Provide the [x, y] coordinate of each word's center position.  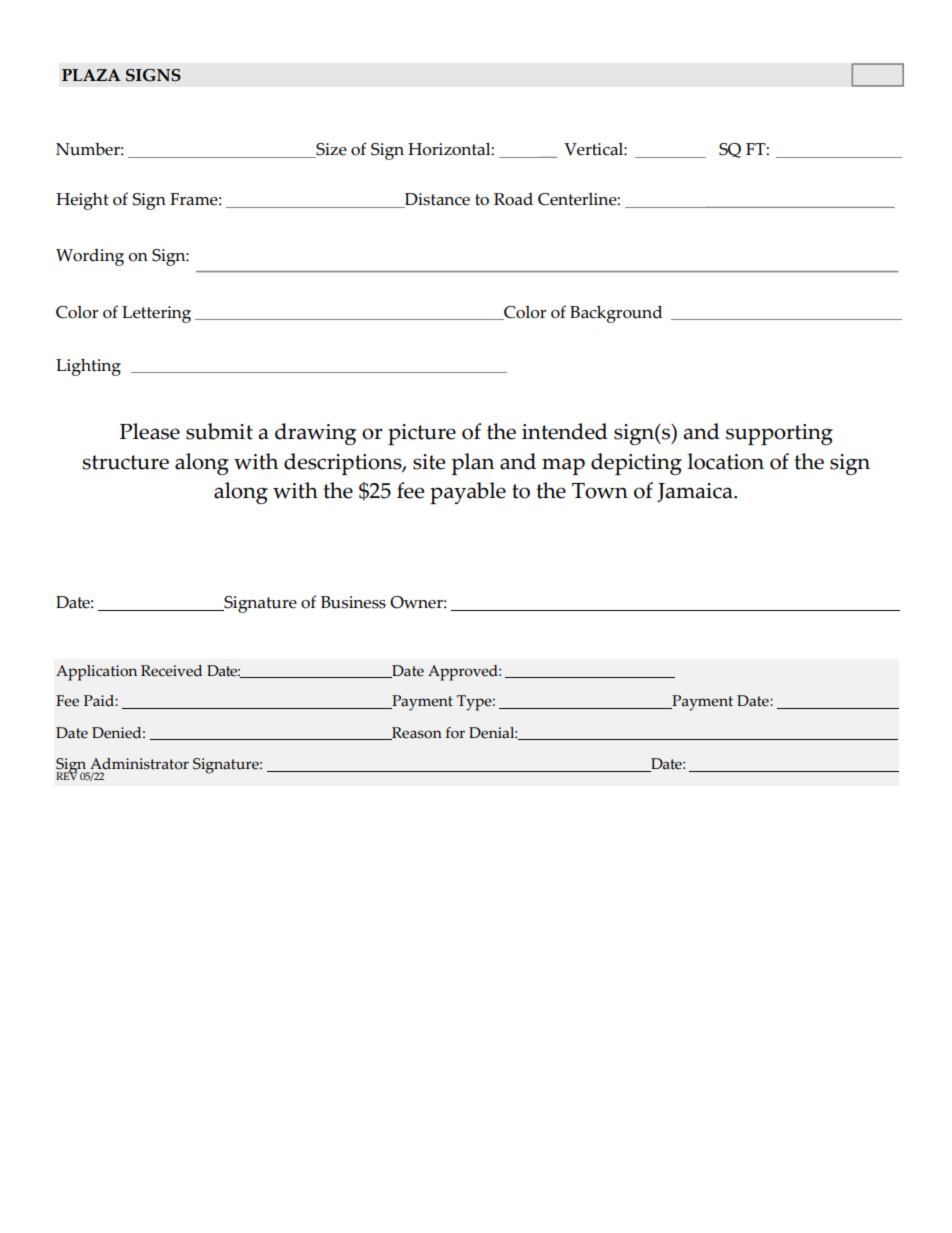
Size [330, 150]
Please [150, 431]
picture [422, 434]
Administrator [139, 764]
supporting [779, 434]
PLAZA [91, 75]
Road [513, 199]
